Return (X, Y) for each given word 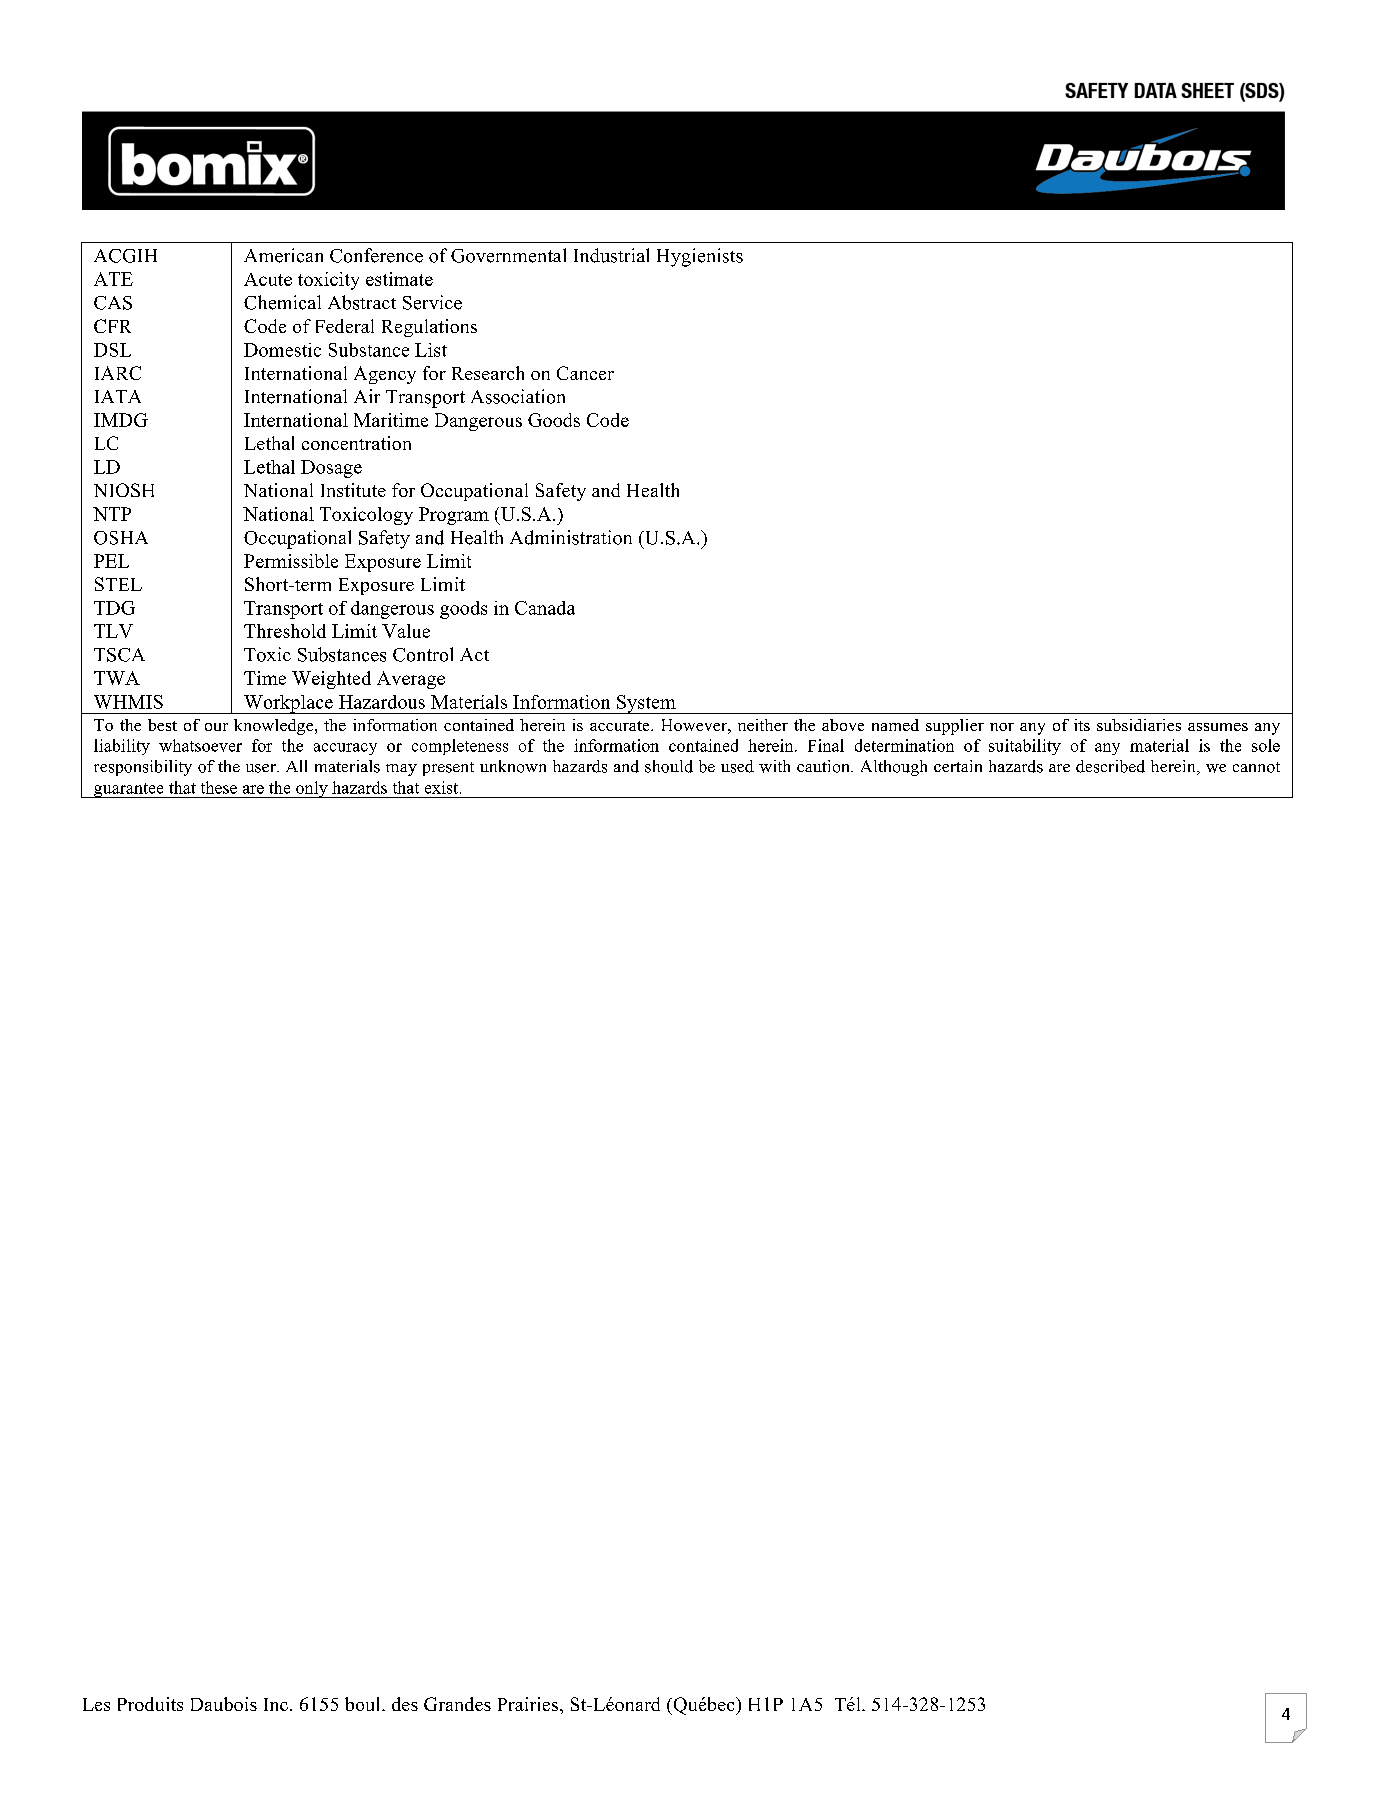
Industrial (611, 255)
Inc (276, 1704)
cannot (1256, 767)
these (219, 787)
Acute (268, 279)
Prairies (528, 1704)
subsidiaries (1139, 725)
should (669, 766)
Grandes (457, 1704)
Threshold (285, 631)
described (1110, 766)
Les (96, 1704)
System (646, 704)
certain (958, 766)
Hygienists (700, 257)
